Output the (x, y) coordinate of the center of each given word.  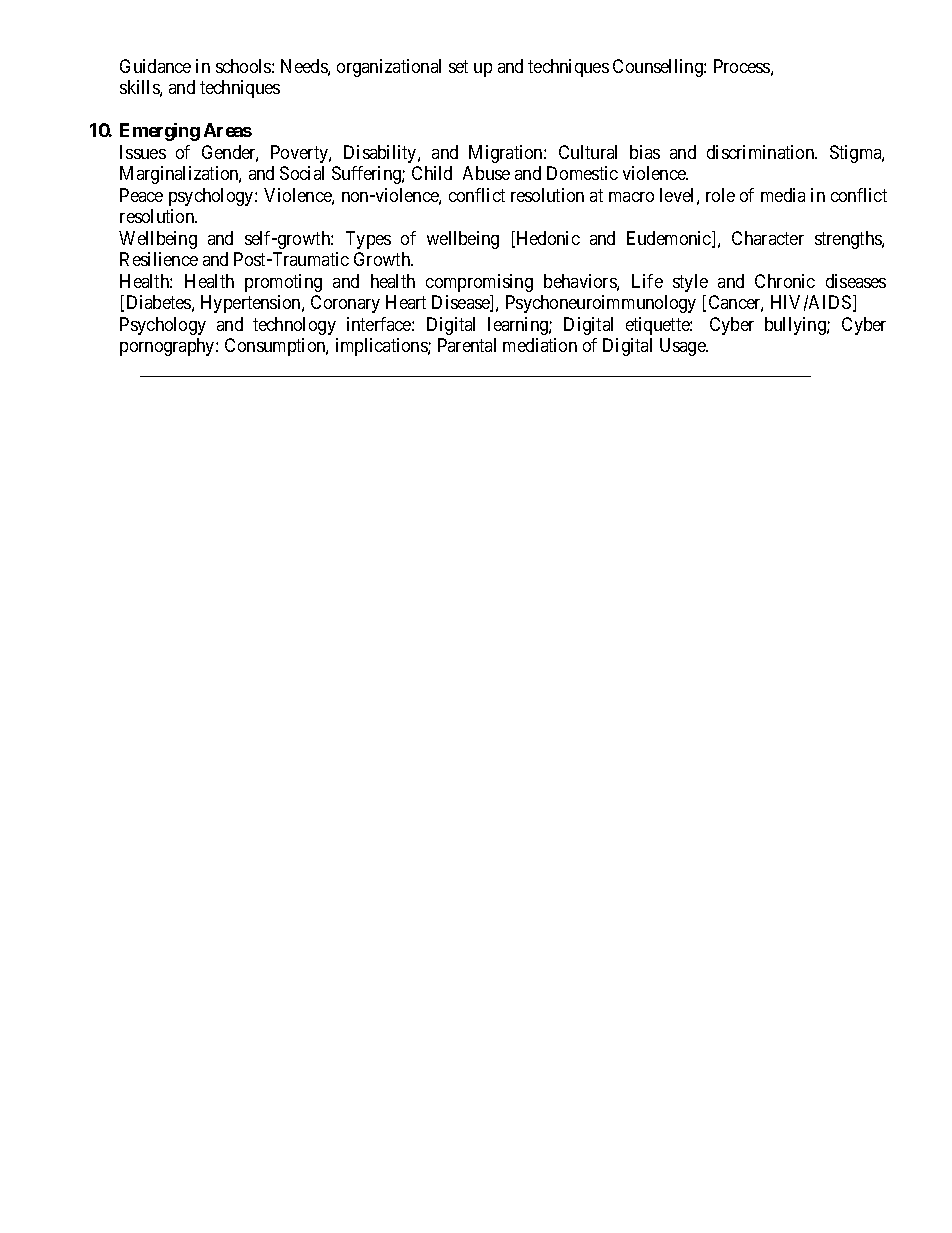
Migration (507, 154)
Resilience (159, 259)
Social (302, 173)
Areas (228, 130)
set (458, 66)
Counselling (659, 68)
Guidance (155, 66)
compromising (479, 283)
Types (368, 240)
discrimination (762, 152)
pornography (168, 347)
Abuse (486, 173)
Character (768, 238)
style (690, 283)
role (720, 195)
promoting (283, 283)
